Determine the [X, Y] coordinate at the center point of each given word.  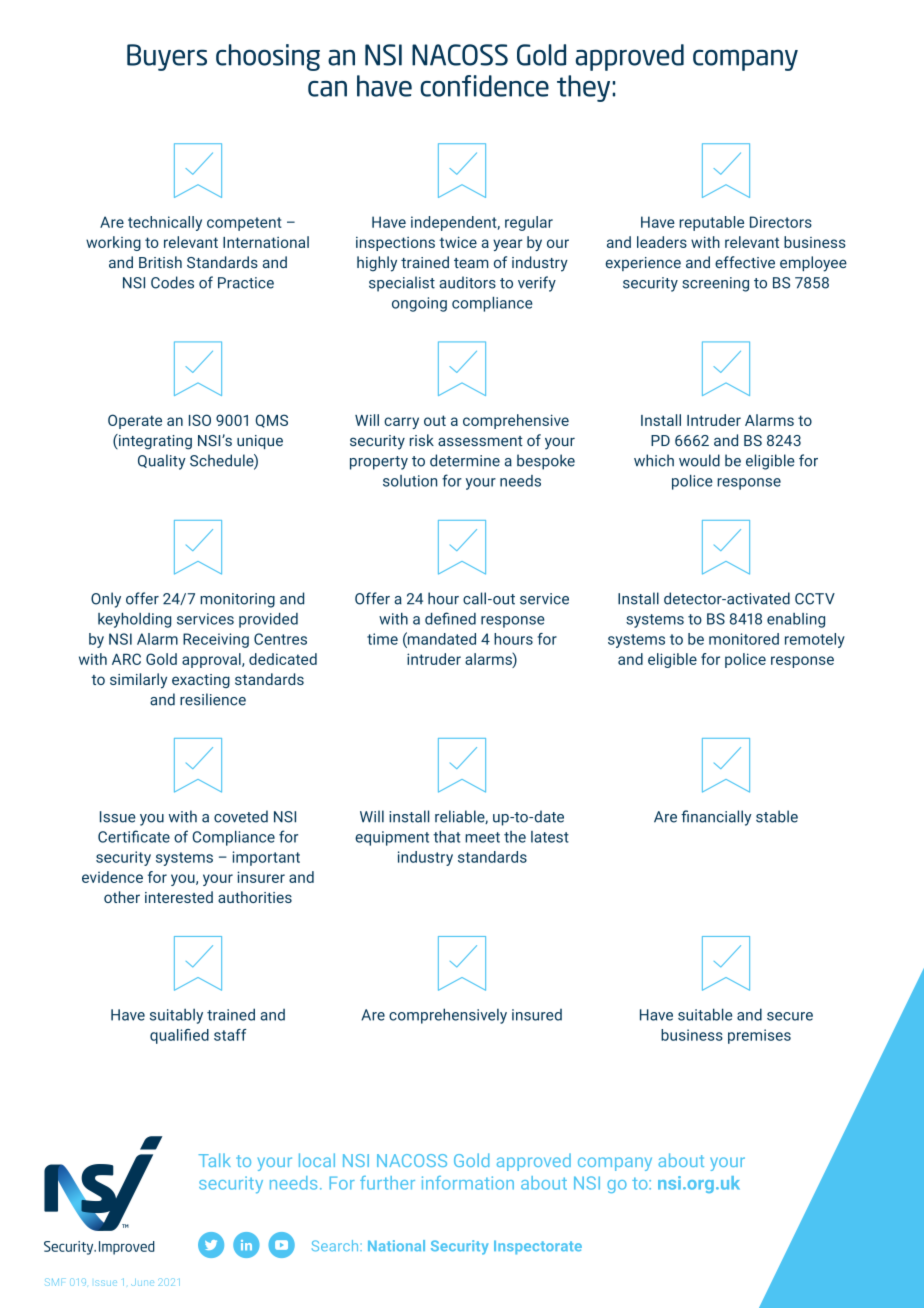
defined [450, 618]
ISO [200, 420]
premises [759, 1036]
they [583, 88]
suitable [705, 1014]
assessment [480, 441]
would [699, 460]
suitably [176, 1016]
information [468, 1183]
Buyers [167, 57]
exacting [201, 681]
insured [537, 1015]
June [142, 1282]
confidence [484, 86]
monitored [744, 639]
